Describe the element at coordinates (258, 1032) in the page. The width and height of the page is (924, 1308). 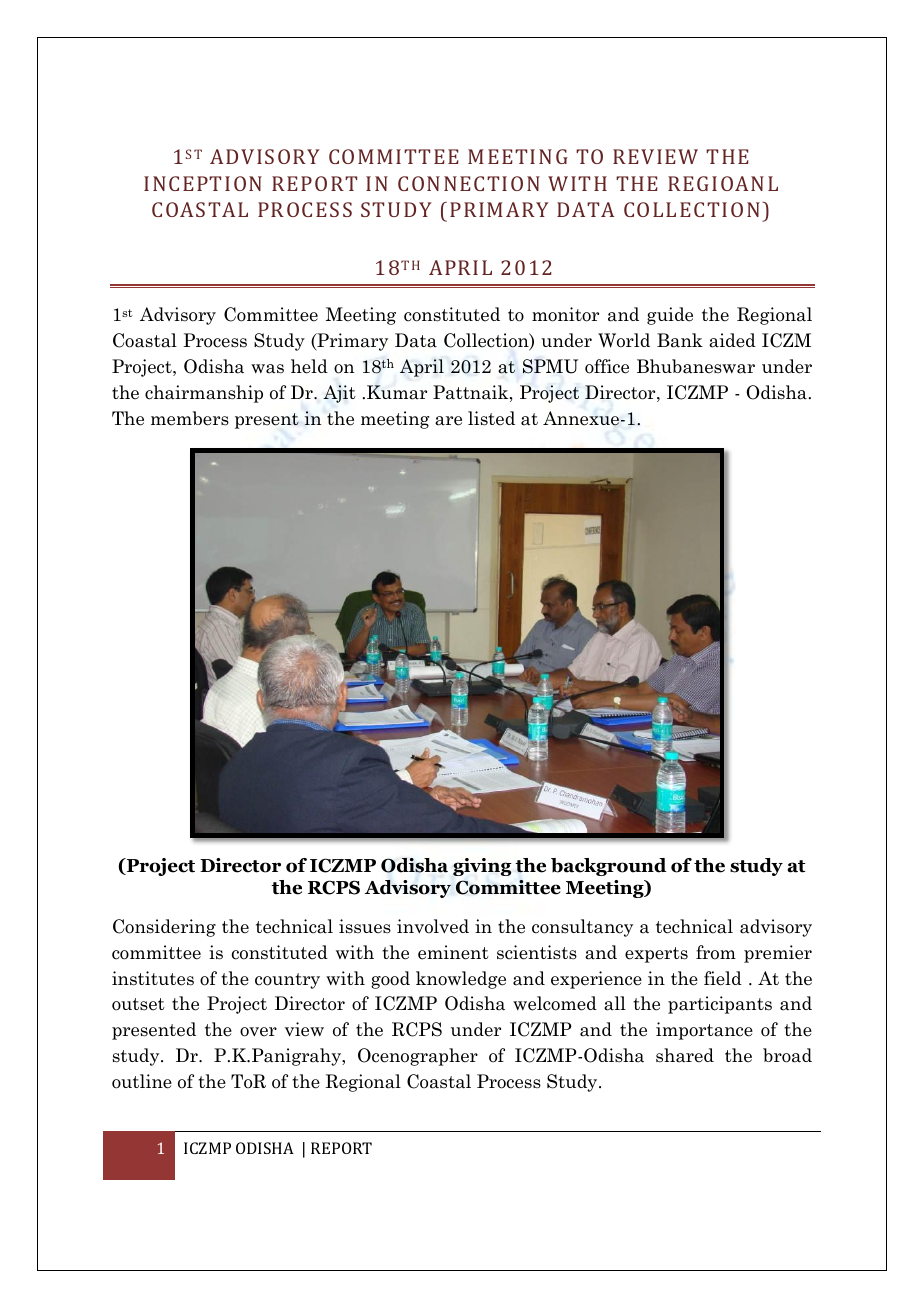
I see `over` at that location.
